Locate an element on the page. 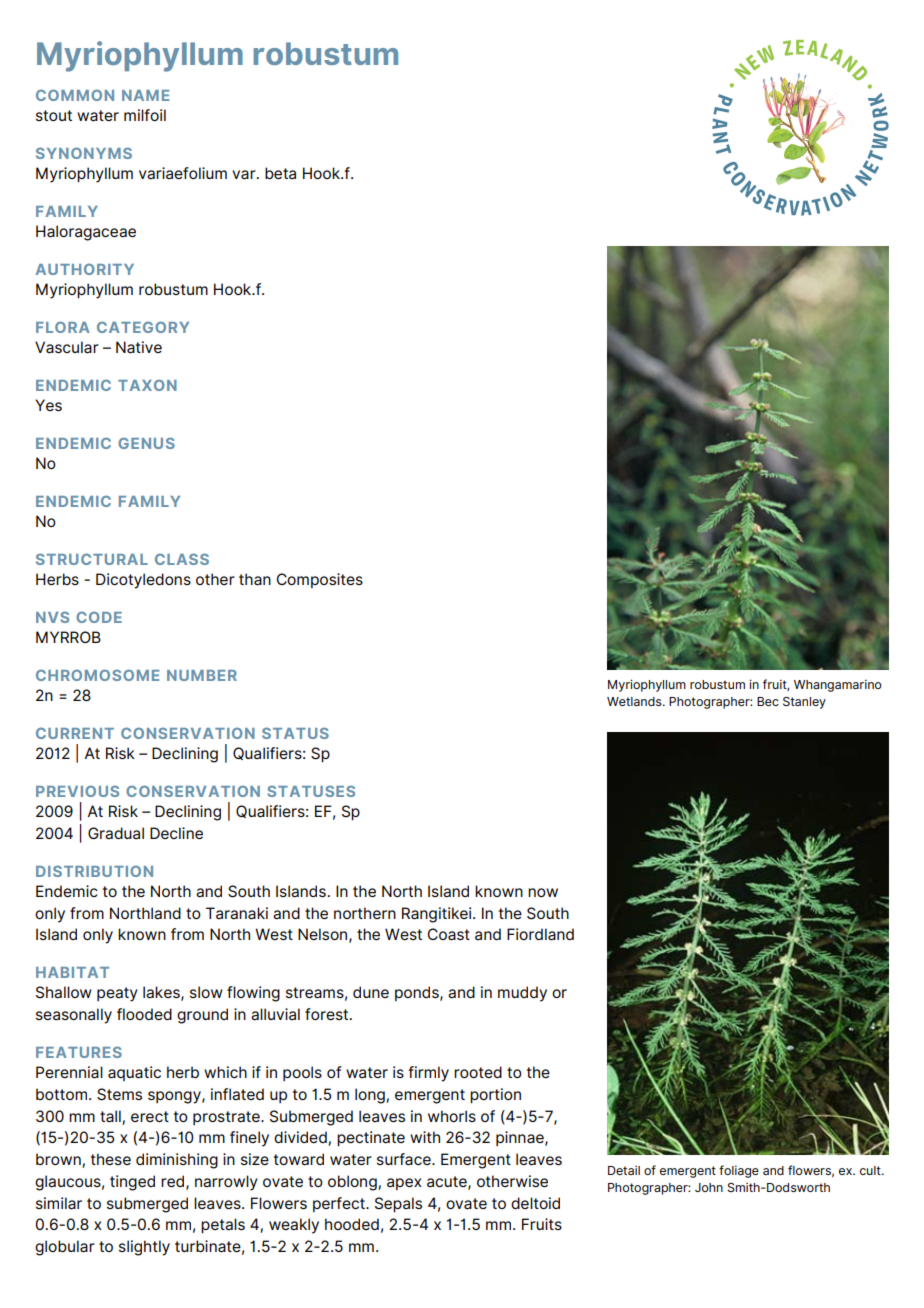  acute is located at coordinates (448, 1182).
